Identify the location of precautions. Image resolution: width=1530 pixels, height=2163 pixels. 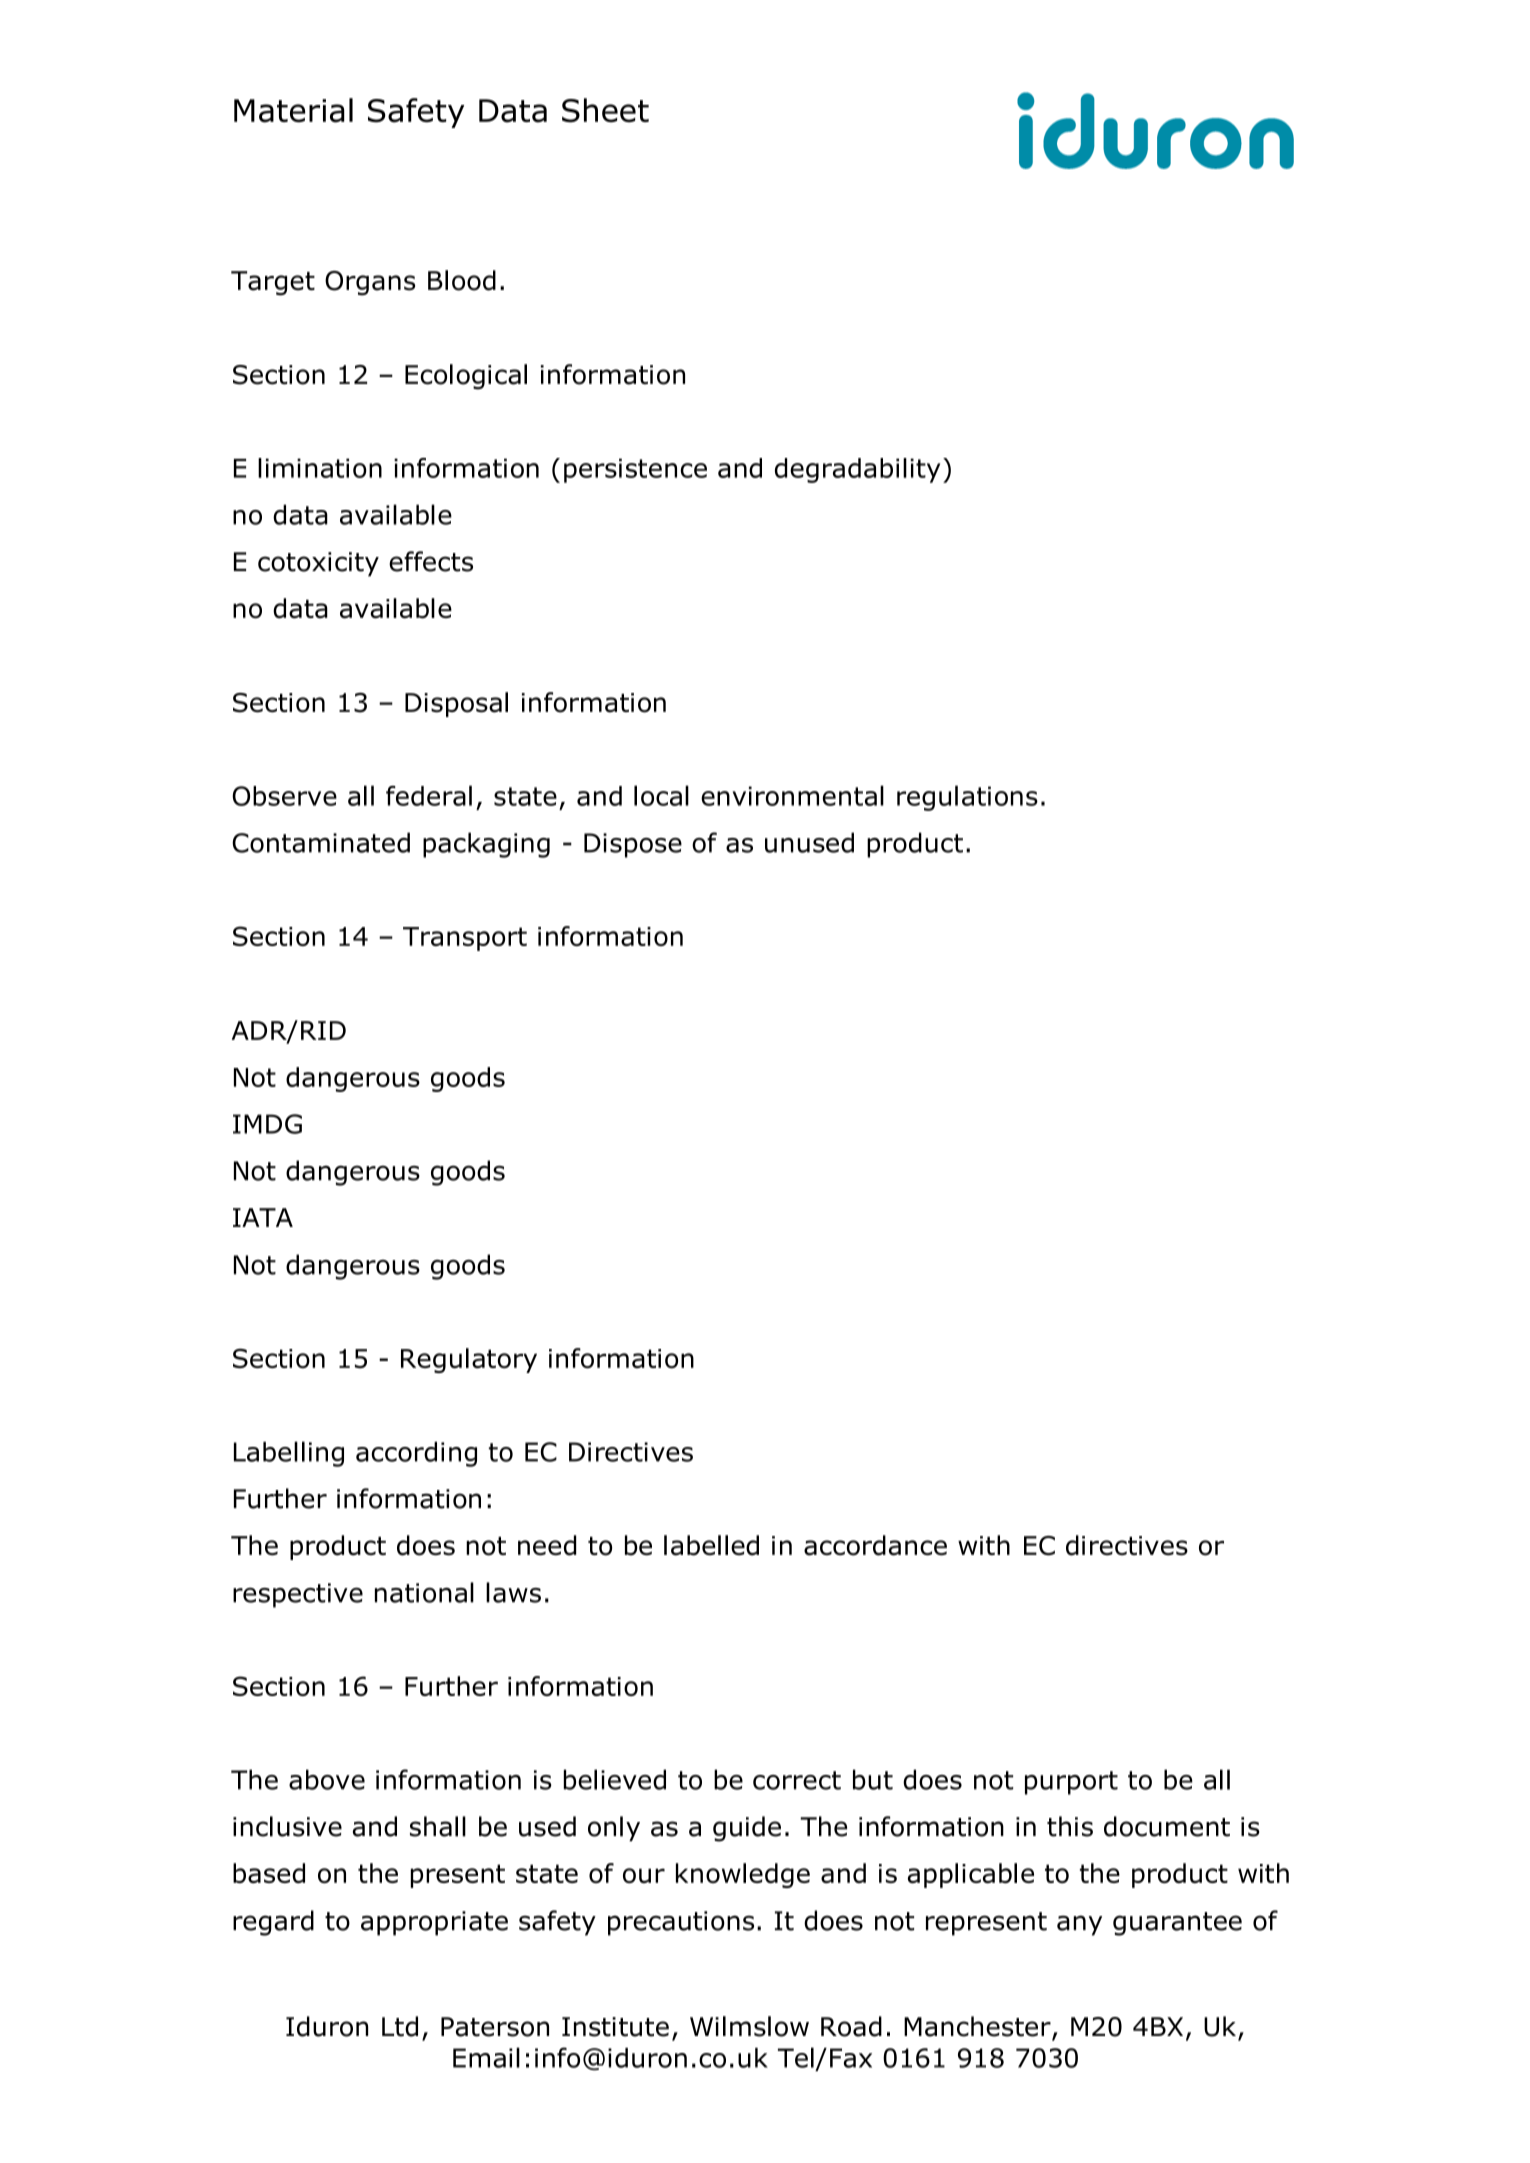
(681, 1923).
